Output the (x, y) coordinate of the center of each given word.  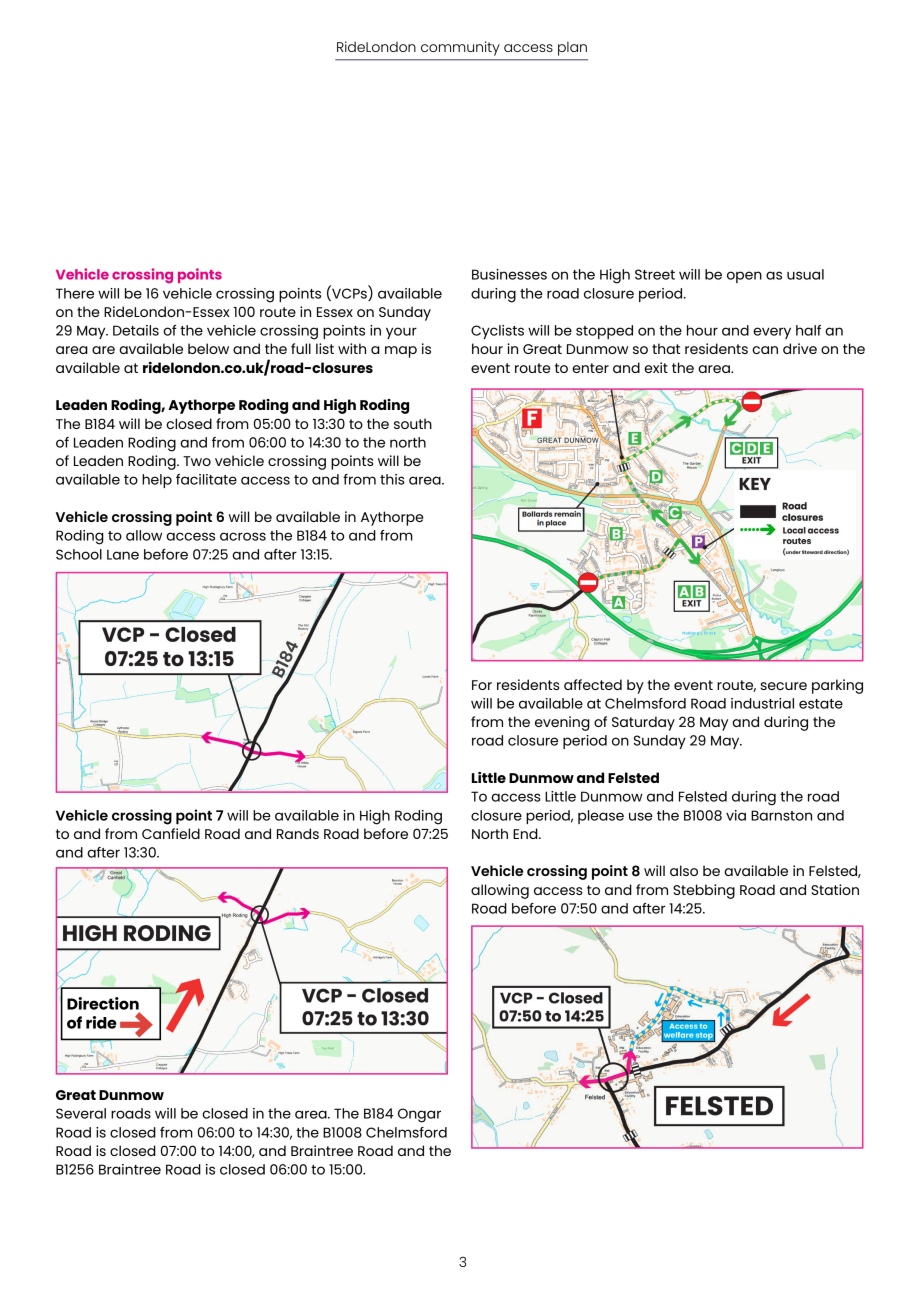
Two (197, 461)
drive (800, 348)
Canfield (171, 833)
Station (835, 889)
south (413, 423)
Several (81, 1113)
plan (572, 48)
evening (562, 723)
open (744, 277)
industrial (762, 703)
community (460, 48)
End (526, 833)
